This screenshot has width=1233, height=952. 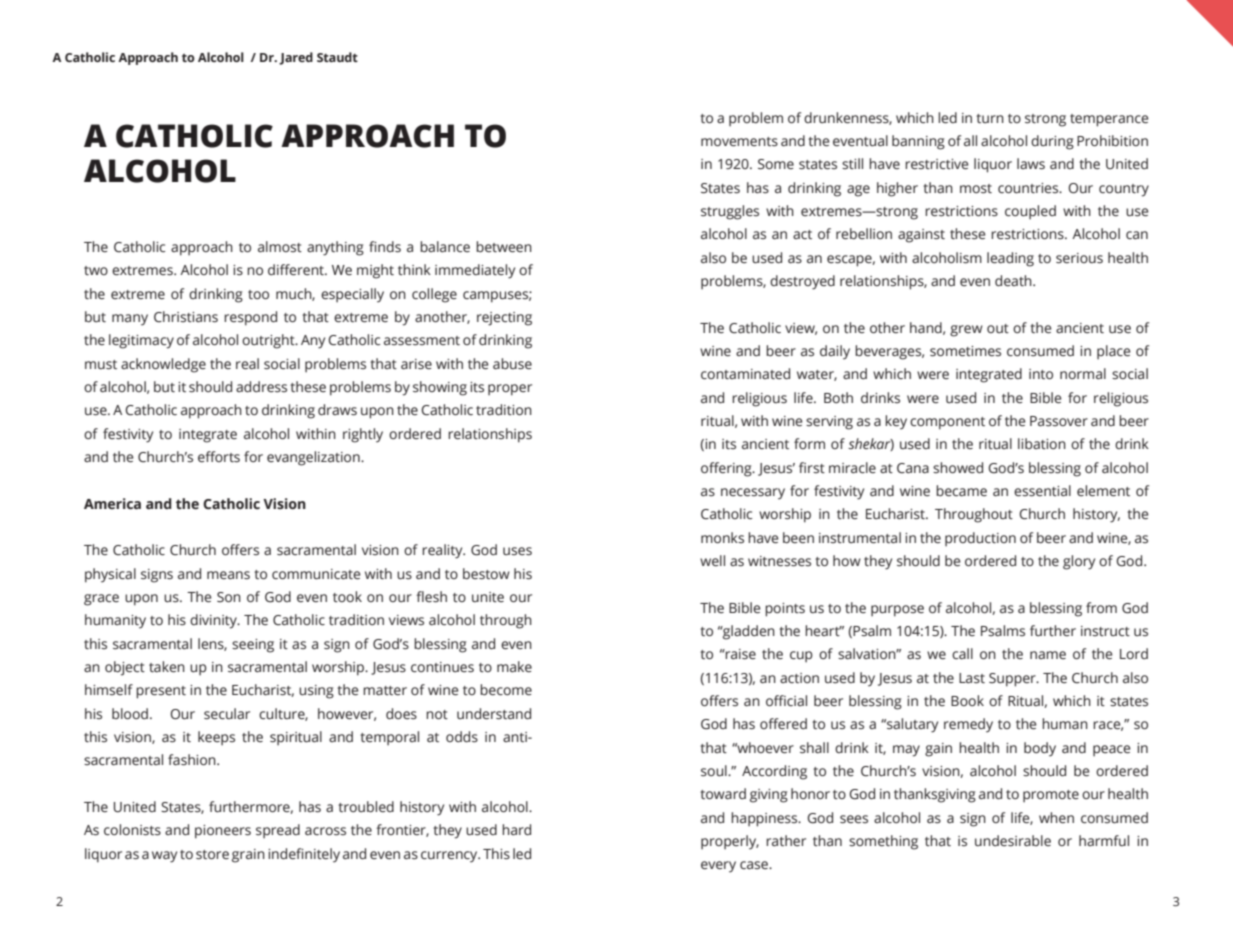 What do you see at coordinates (739, 142) in the screenshot?
I see `movements` at bounding box center [739, 142].
